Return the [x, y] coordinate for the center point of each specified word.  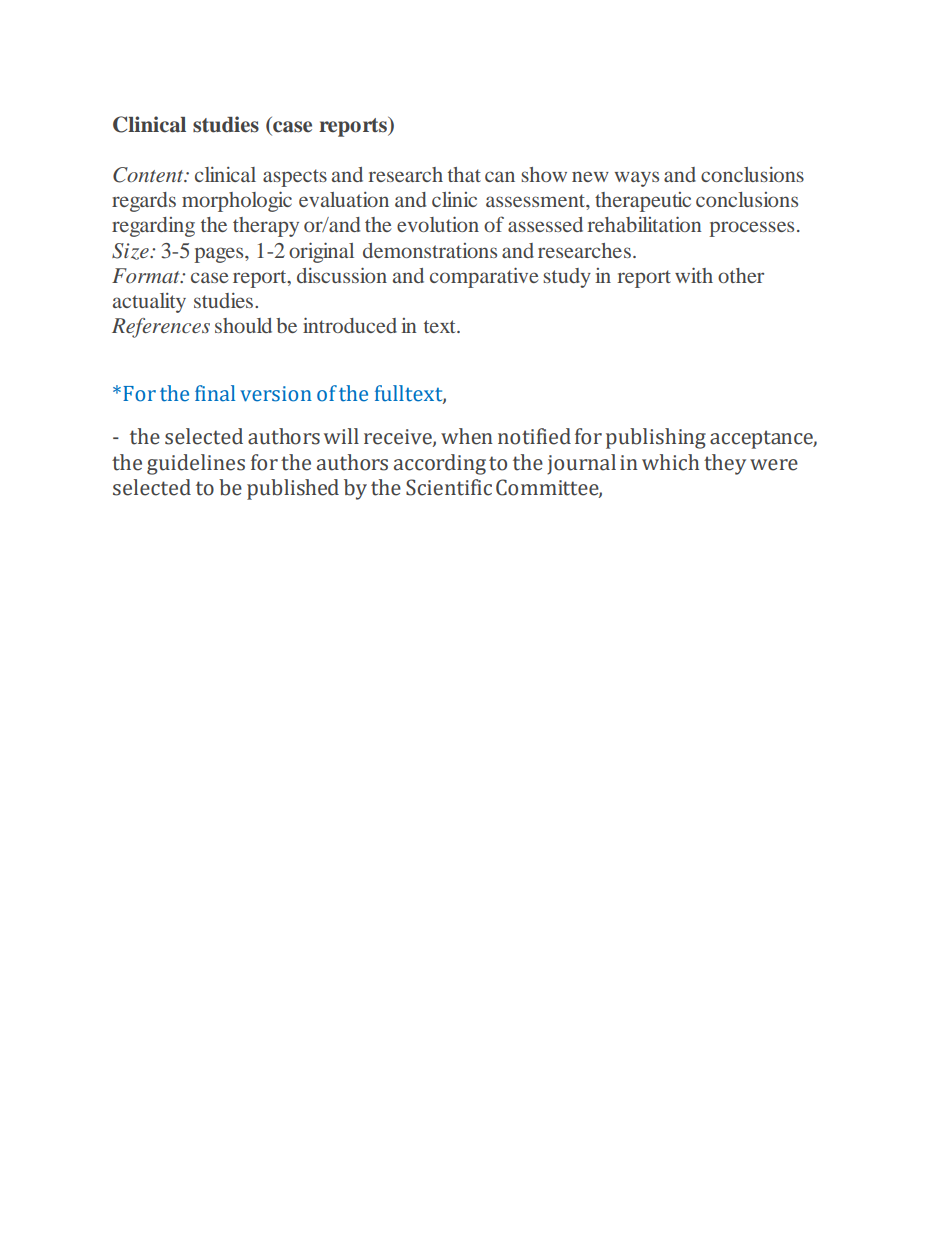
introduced [350, 325]
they [725, 464]
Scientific [449, 487]
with [694, 275]
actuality [149, 303]
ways [636, 179]
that [464, 174]
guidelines [196, 464]
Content [149, 175]
